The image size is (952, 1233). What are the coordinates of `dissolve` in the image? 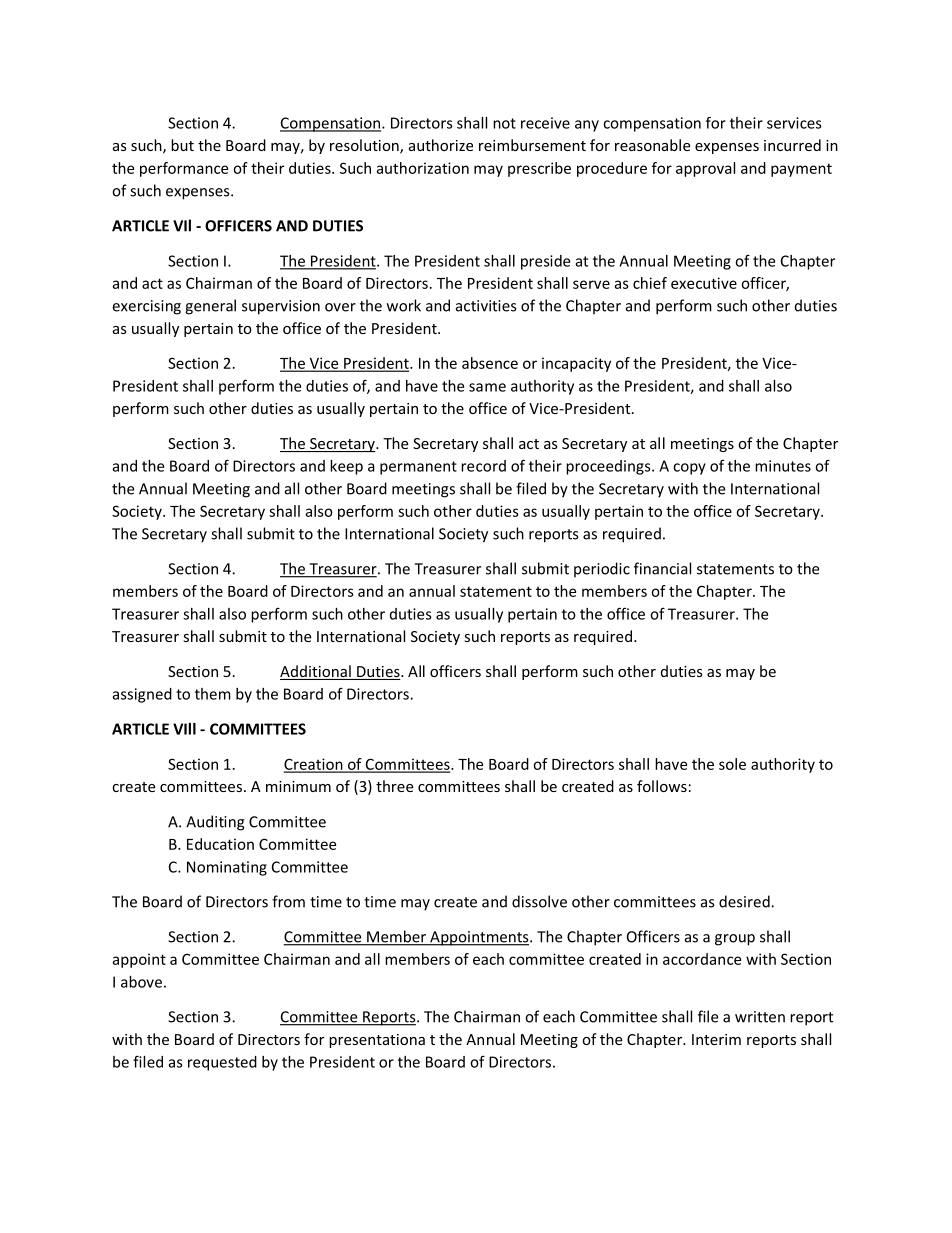 It's located at (539, 901).
